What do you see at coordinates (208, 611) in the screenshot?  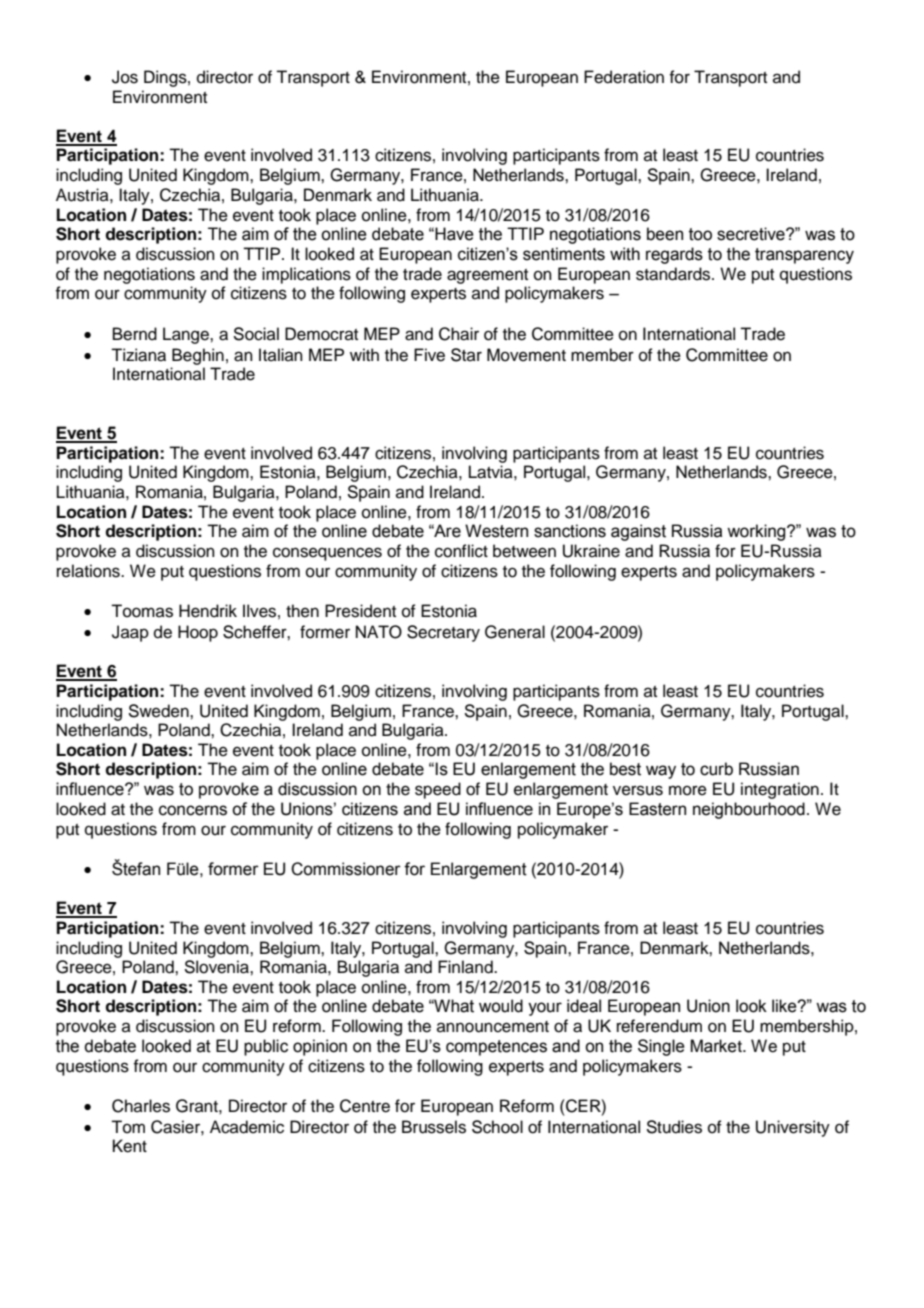 I see `Hendrik` at bounding box center [208, 611].
